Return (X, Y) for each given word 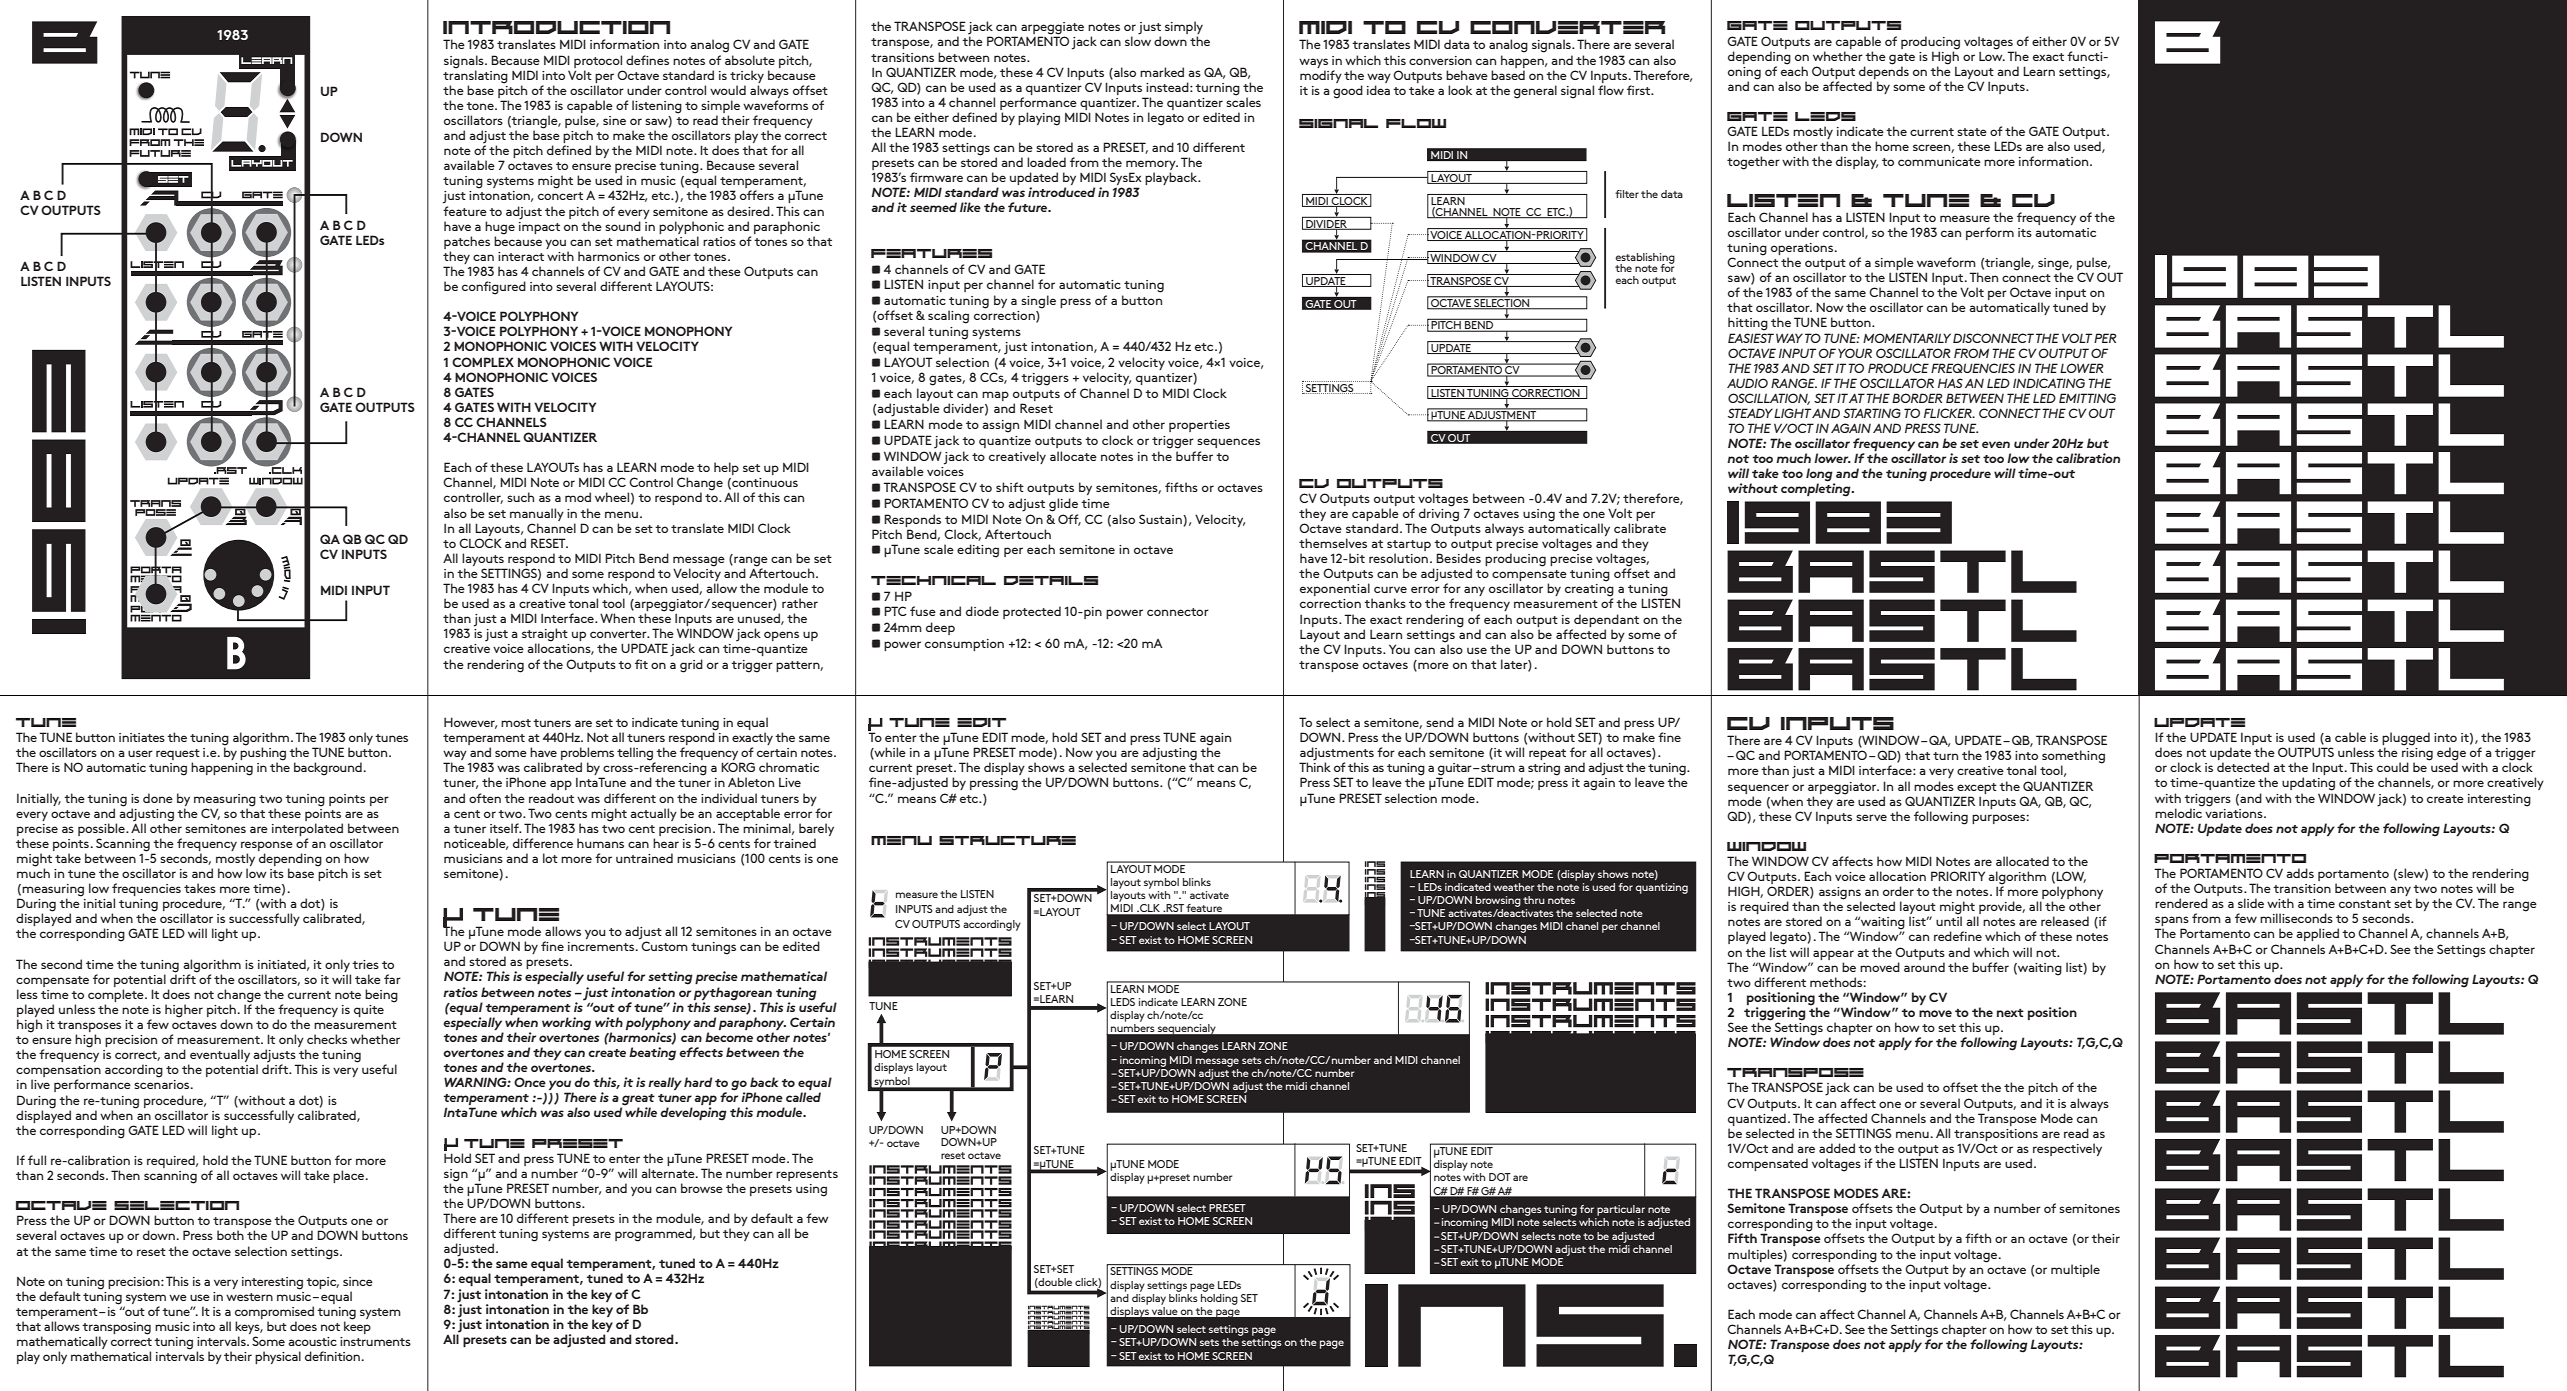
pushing (263, 754)
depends (1884, 71)
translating (475, 76)
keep (357, 1326)
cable (2350, 737)
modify (1321, 76)
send (1440, 722)
